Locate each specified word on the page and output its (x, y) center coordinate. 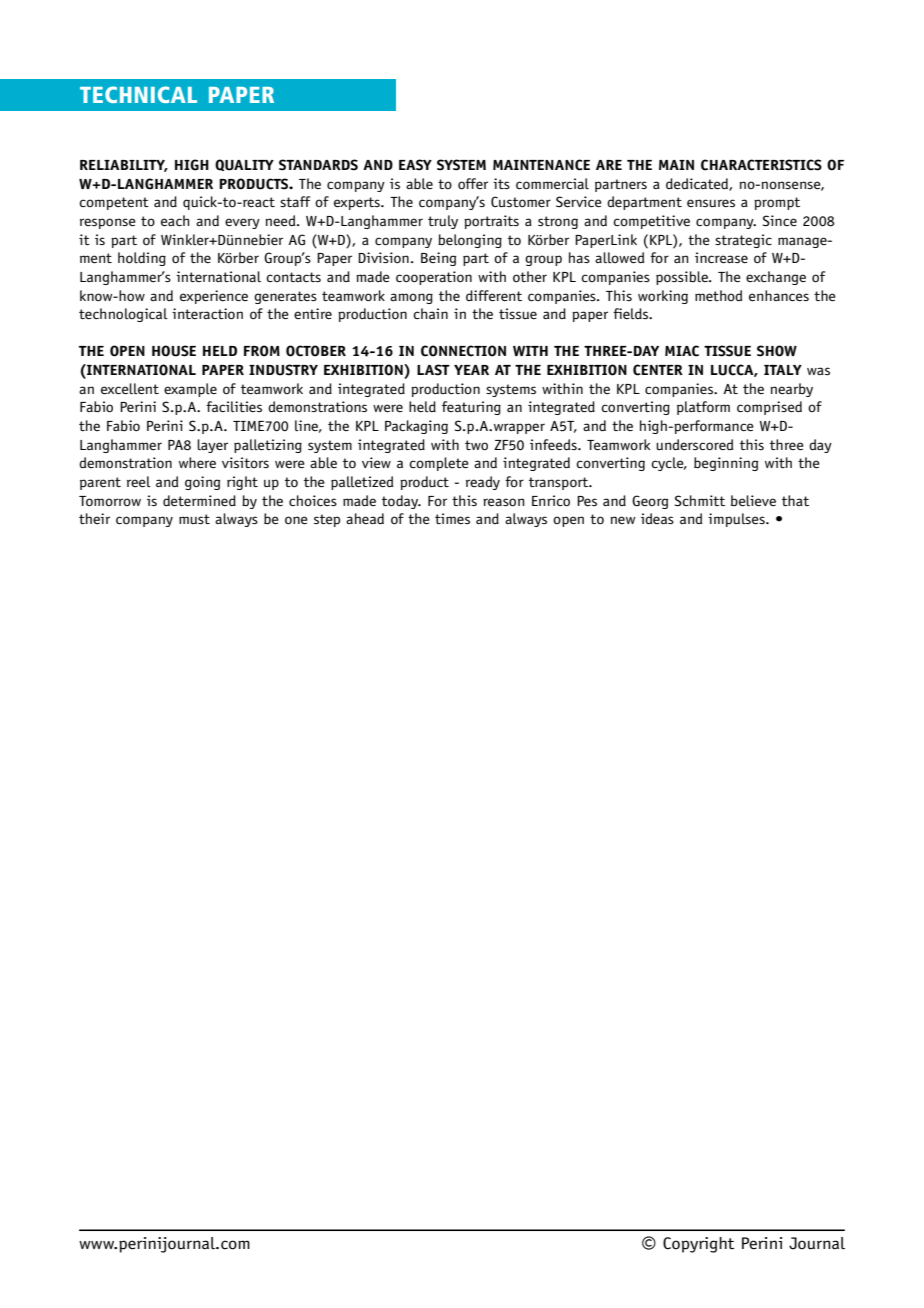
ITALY (783, 370)
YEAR (471, 370)
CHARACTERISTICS (761, 165)
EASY (415, 165)
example (190, 390)
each (175, 221)
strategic (743, 241)
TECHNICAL (138, 94)
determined (199, 501)
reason (504, 502)
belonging (470, 241)
